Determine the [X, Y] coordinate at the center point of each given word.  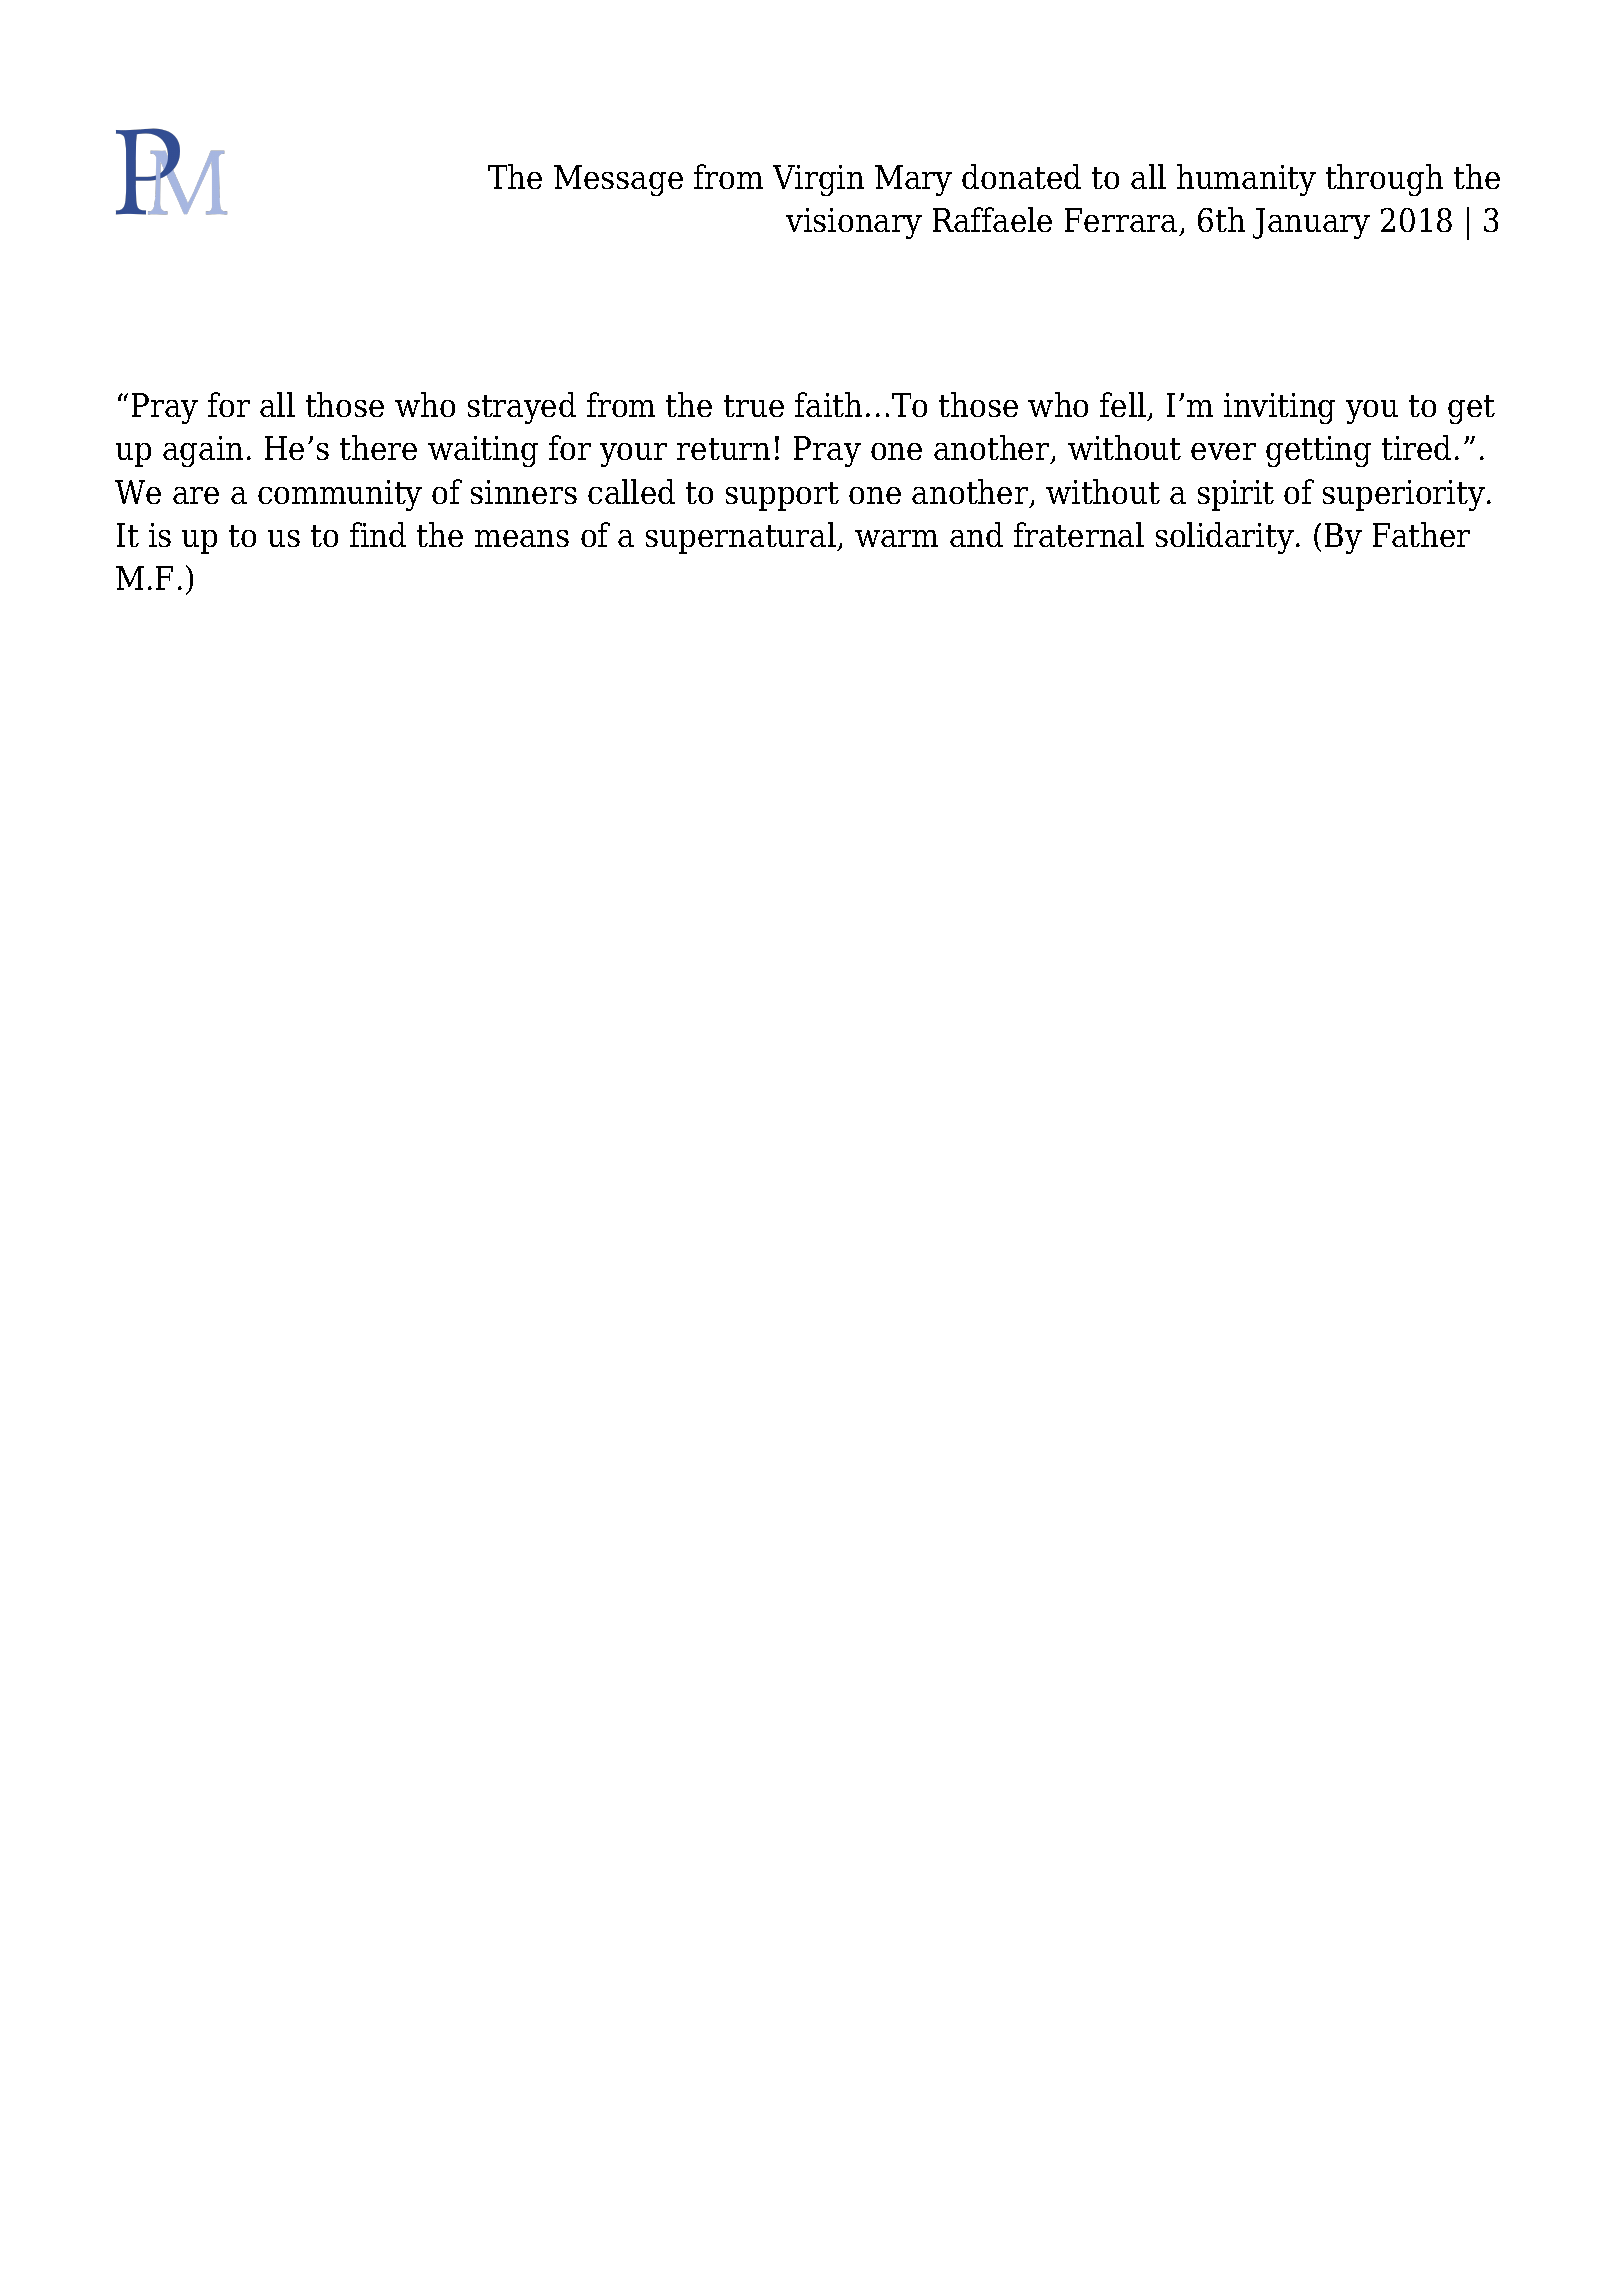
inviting [1279, 408]
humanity [1246, 180]
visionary [854, 223]
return [723, 449]
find [378, 534]
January [1311, 223]
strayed [522, 408]
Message [618, 180]
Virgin [818, 180]
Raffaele [992, 219]
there [378, 447]
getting [1318, 451]
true [754, 406]
